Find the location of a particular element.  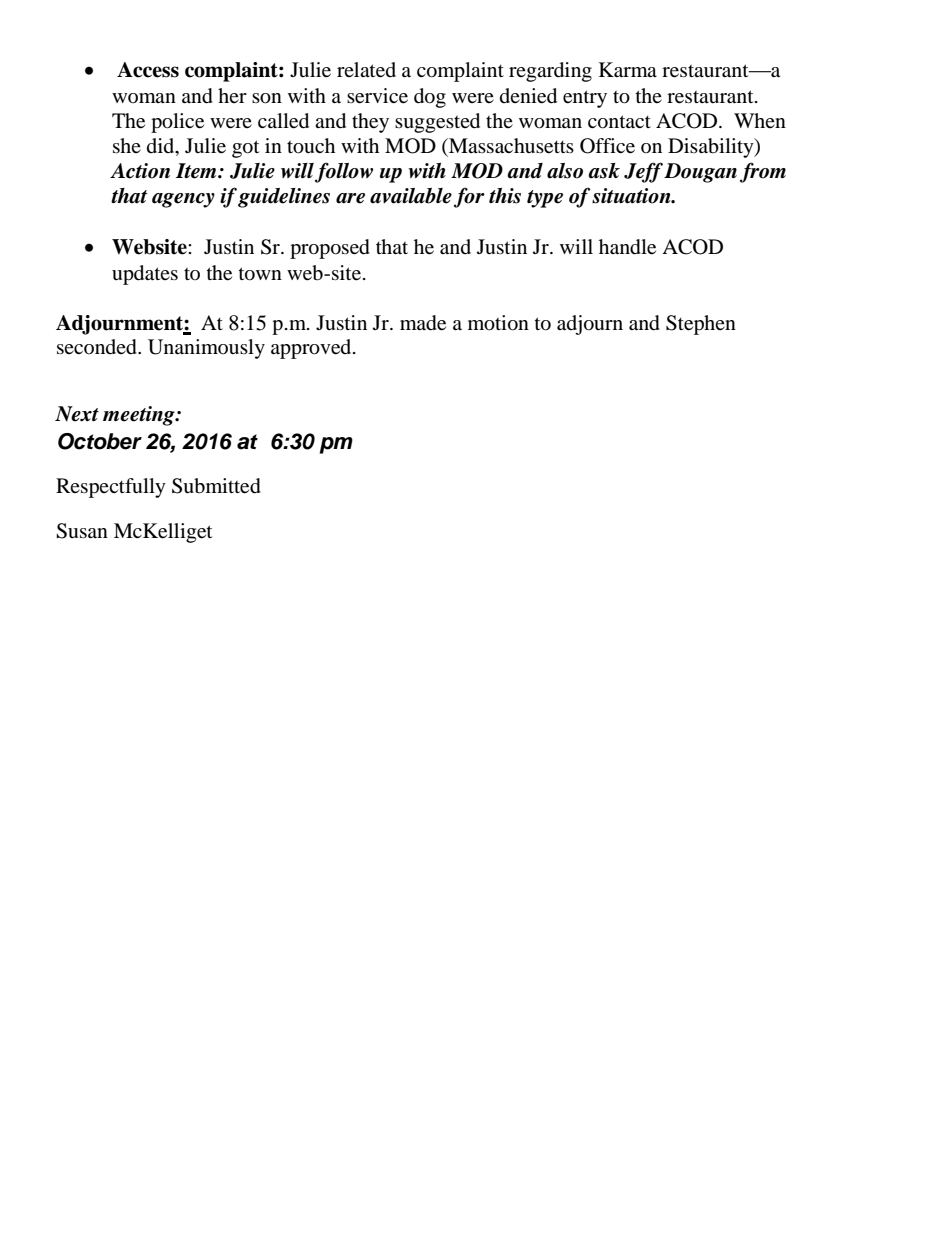

dog is located at coordinates (430, 98).
